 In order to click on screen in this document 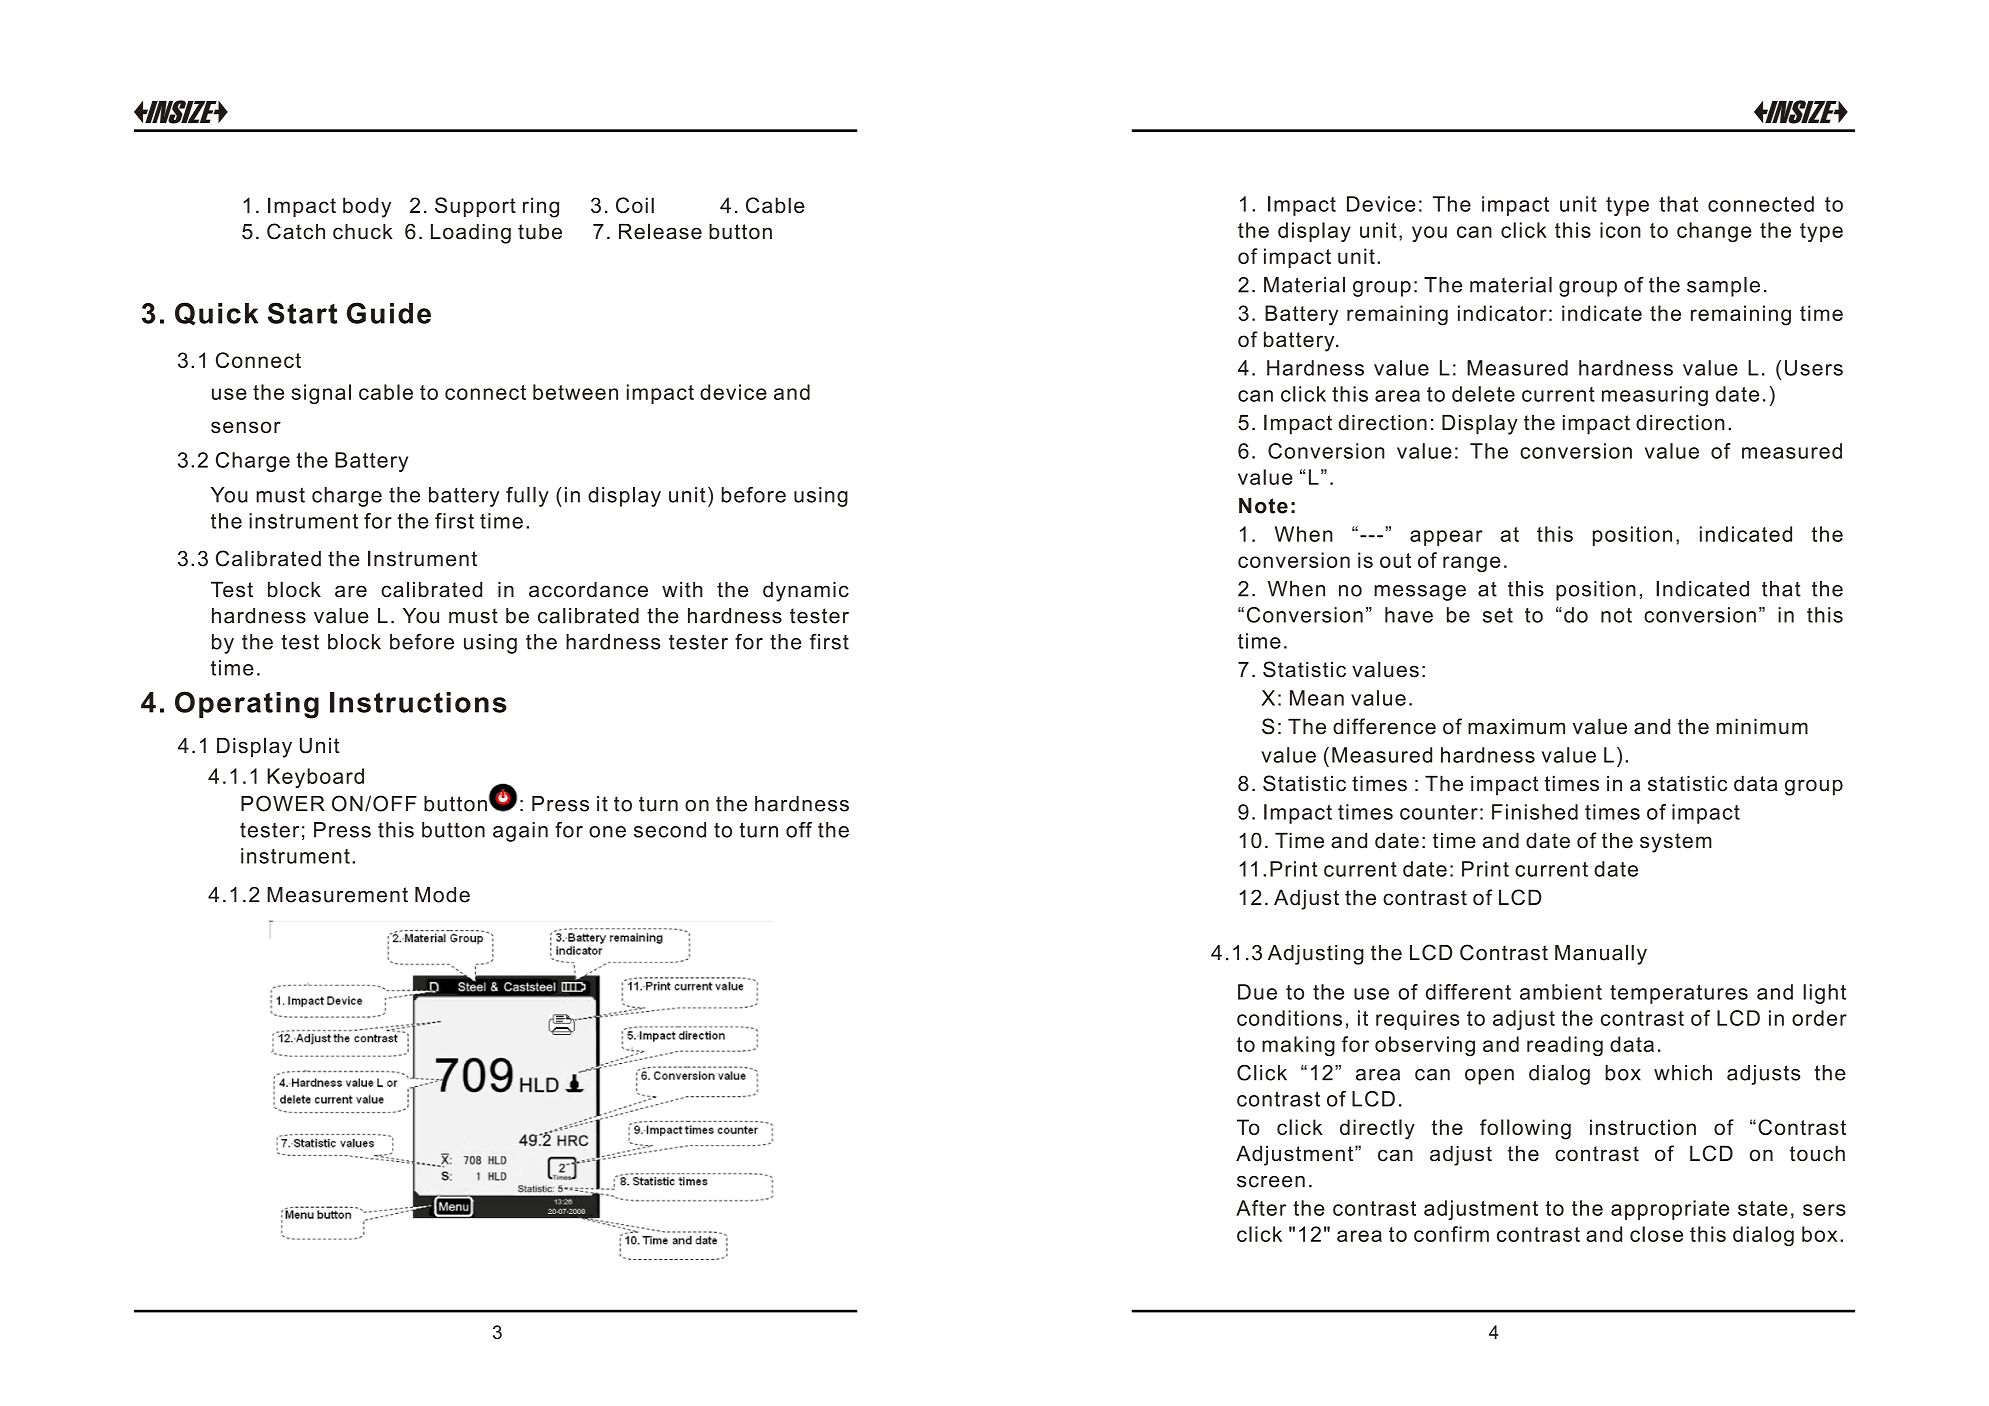, I will do `click(1271, 1182)`.
